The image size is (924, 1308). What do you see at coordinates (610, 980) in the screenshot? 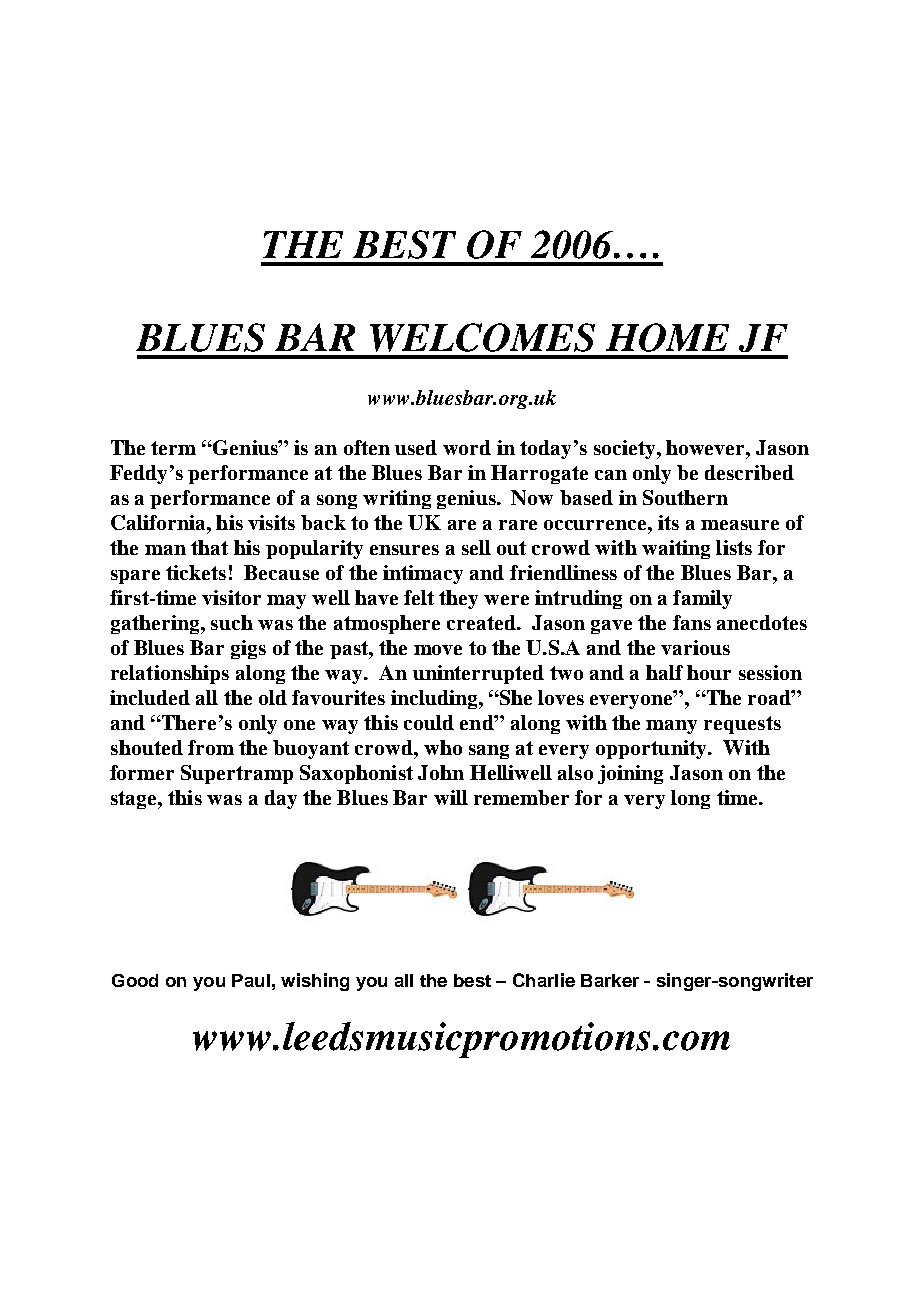
I see `Barker` at bounding box center [610, 980].
